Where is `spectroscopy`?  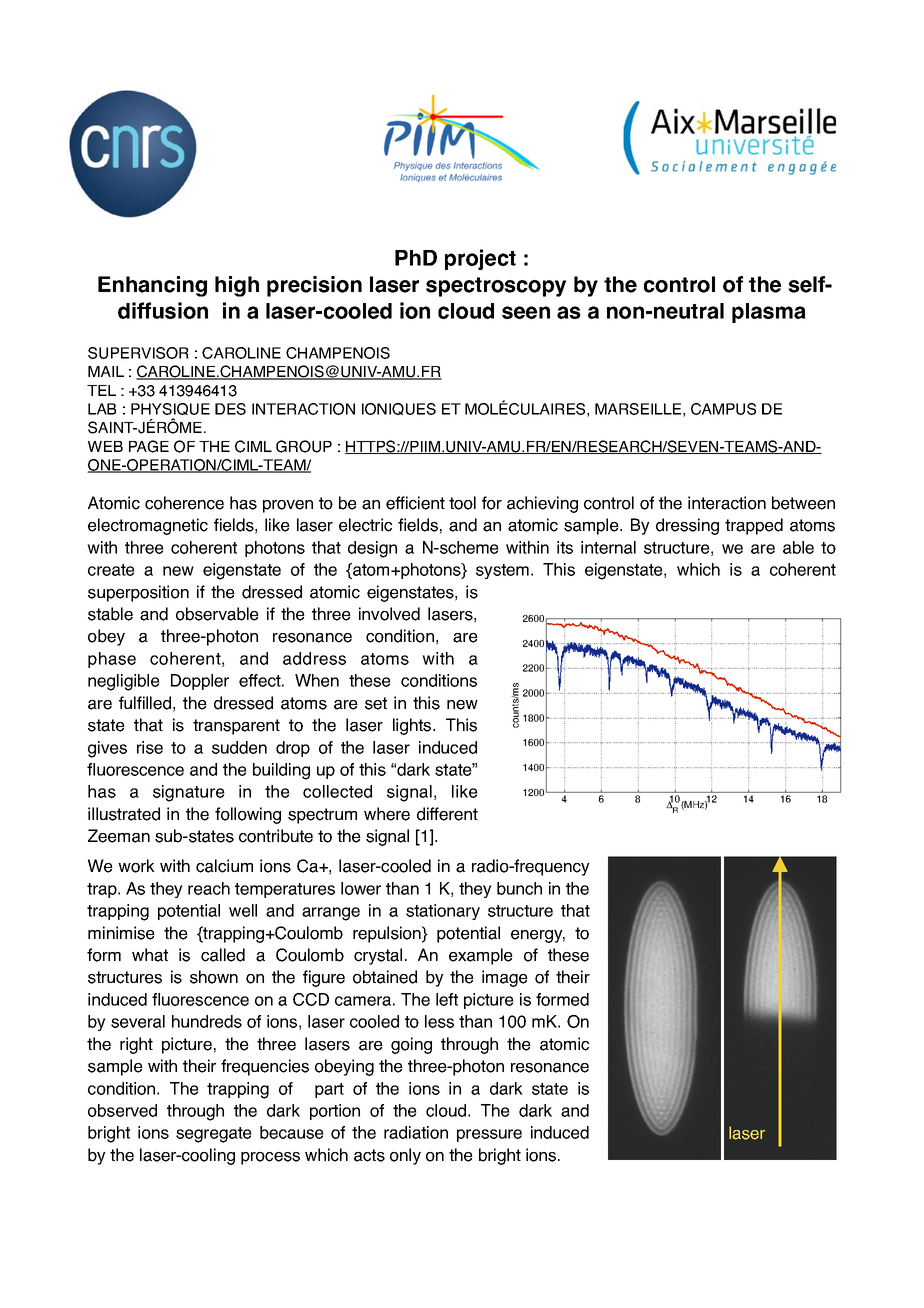
spectroscopy is located at coordinates (496, 287).
